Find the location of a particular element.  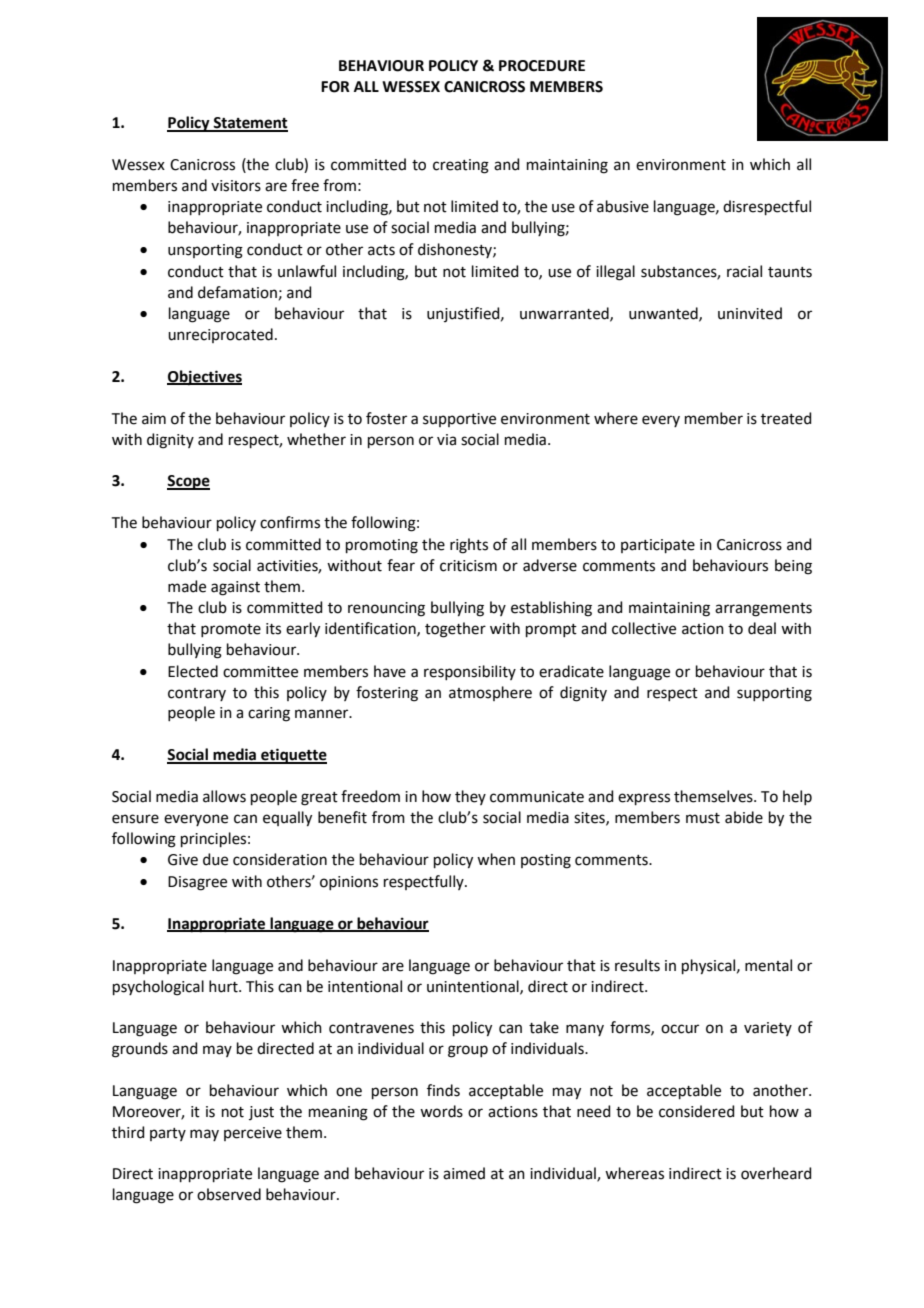

creating is located at coordinates (461, 166).
